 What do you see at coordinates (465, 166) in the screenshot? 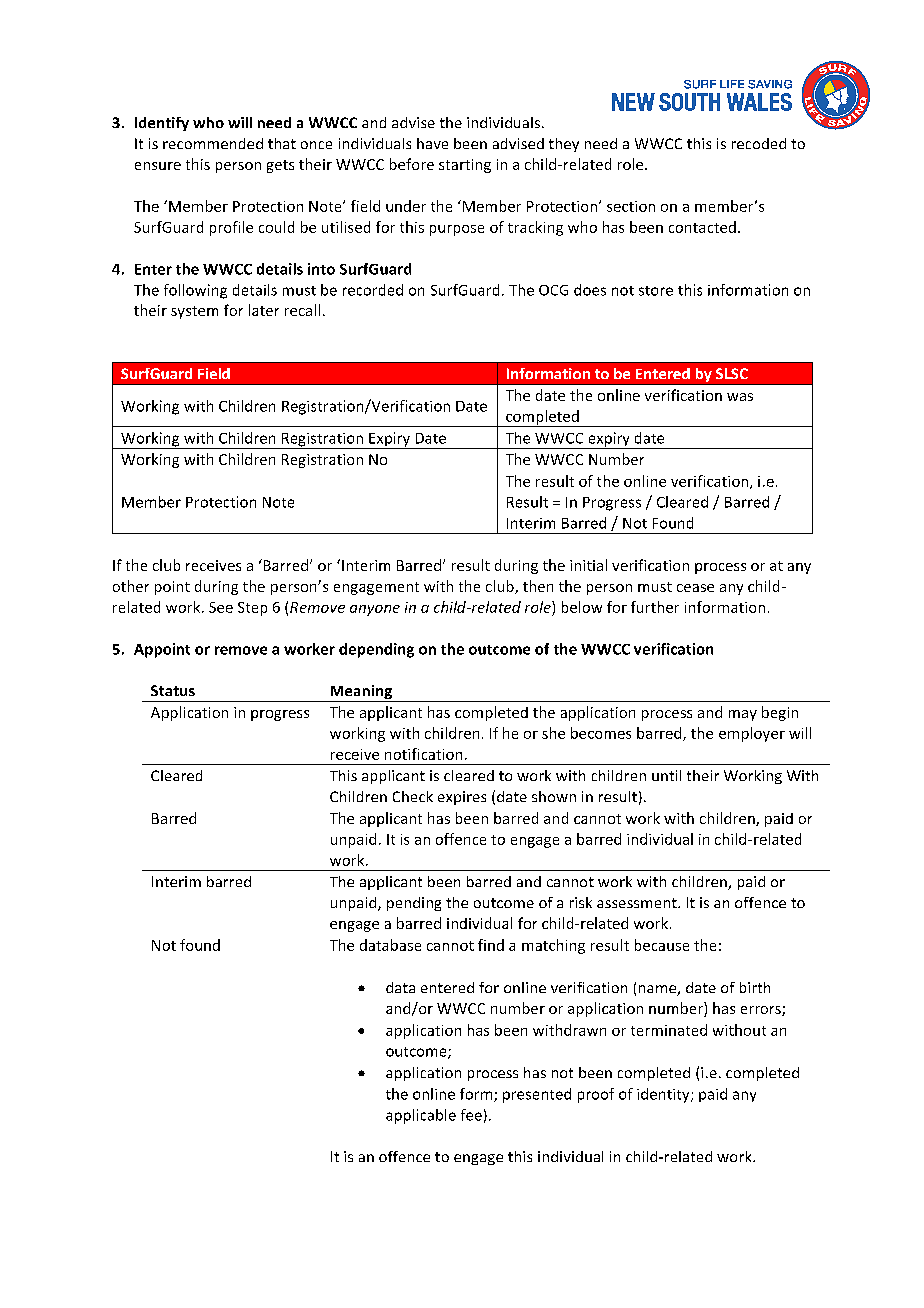
I see `starting` at bounding box center [465, 166].
